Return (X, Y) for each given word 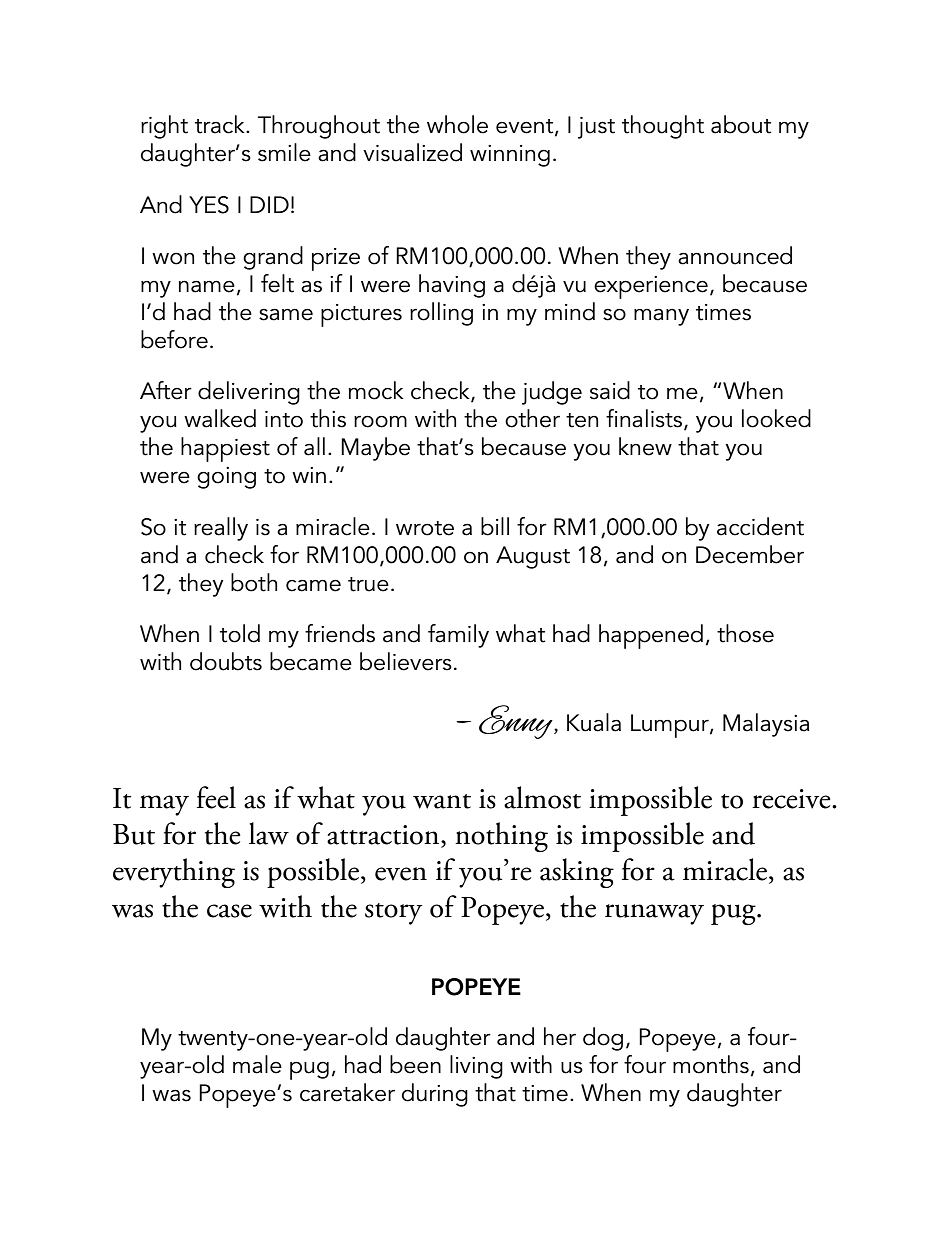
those (745, 633)
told (240, 633)
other (532, 418)
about (741, 124)
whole (457, 124)
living (476, 1067)
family (458, 636)
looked (776, 418)
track (221, 124)
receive (793, 799)
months (711, 1064)
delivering (249, 393)
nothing (501, 837)
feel (216, 797)
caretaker (347, 1092)
